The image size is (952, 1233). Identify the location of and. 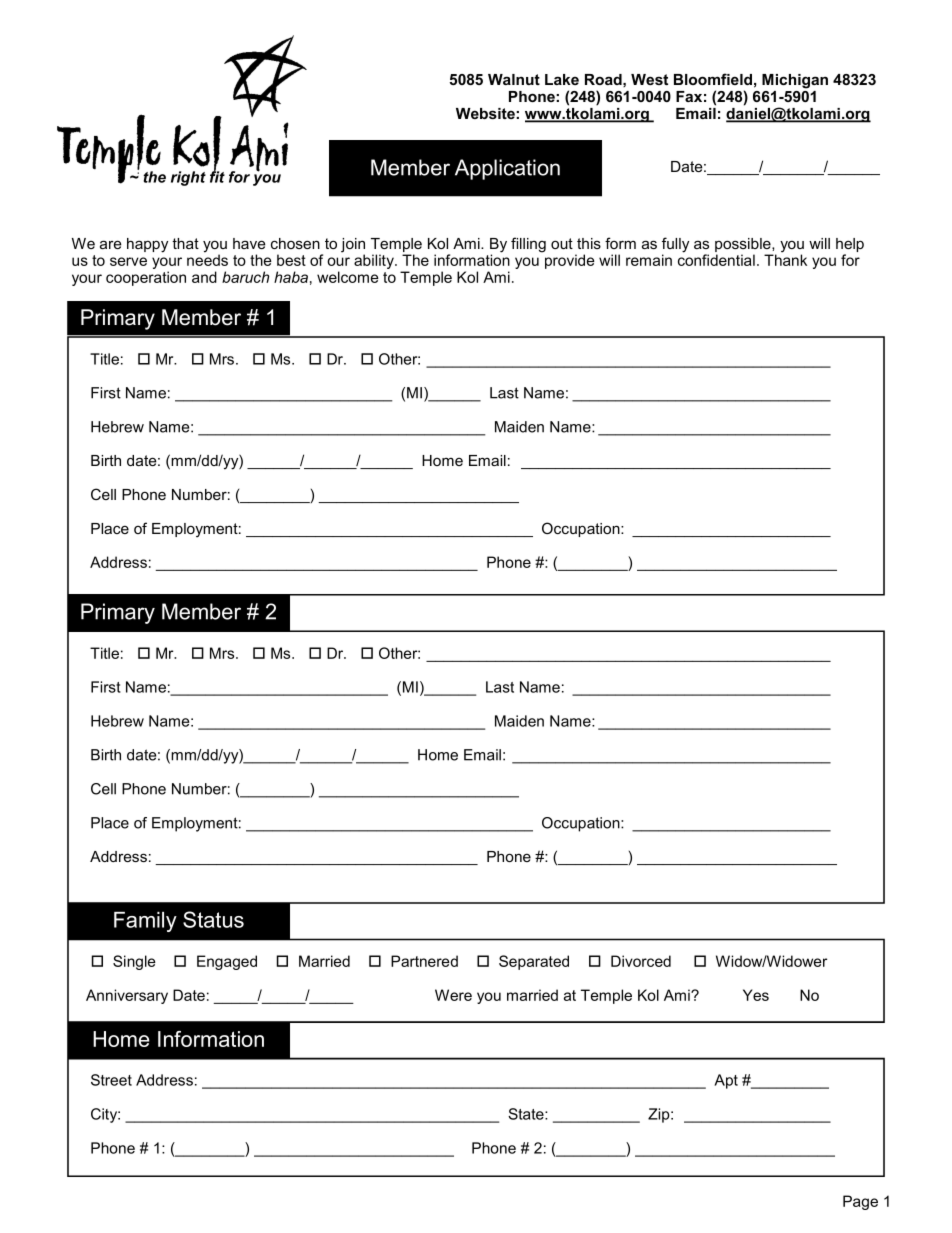
(204, 277).
